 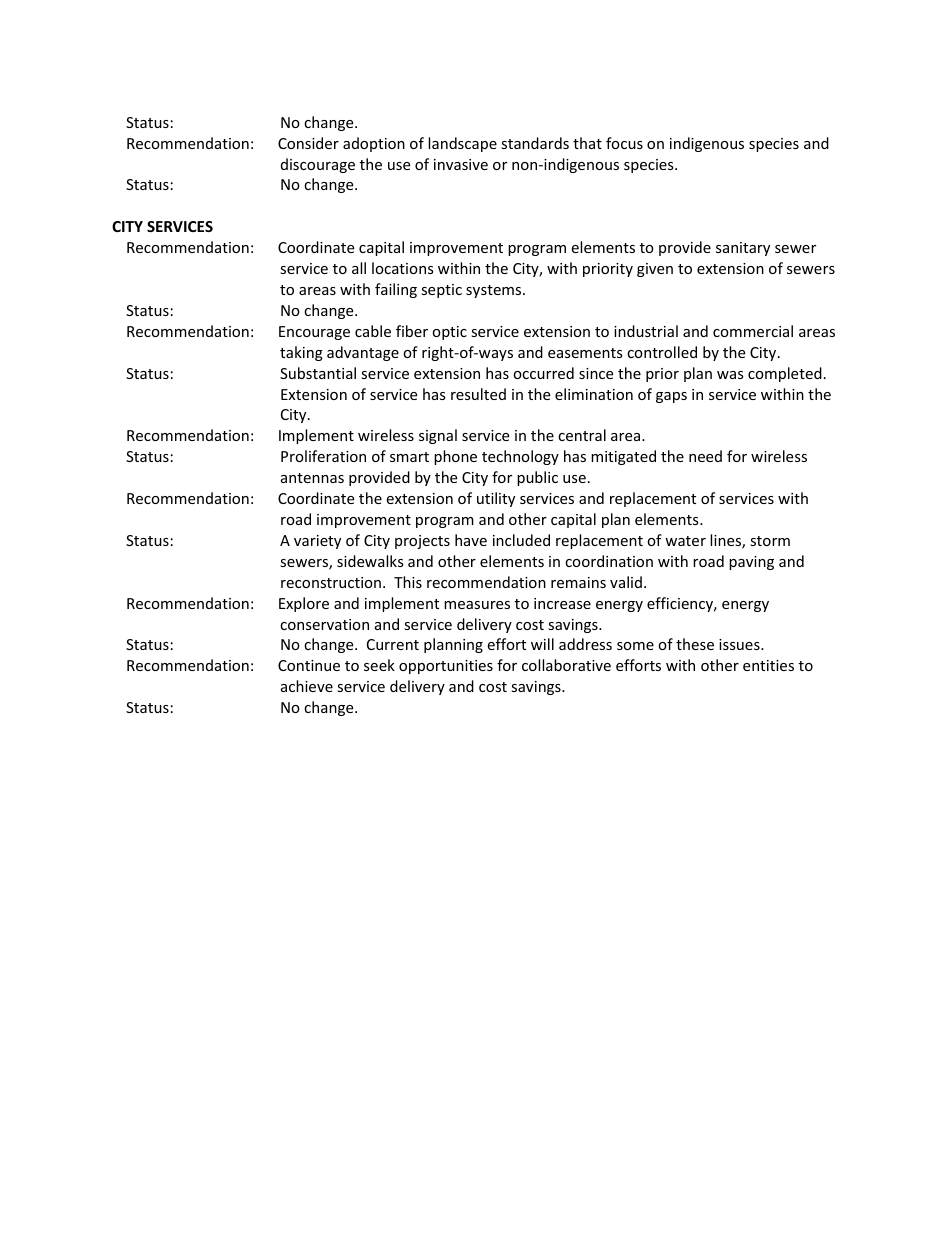 I want to click on Proliferation, so click(x=323, y=456).
